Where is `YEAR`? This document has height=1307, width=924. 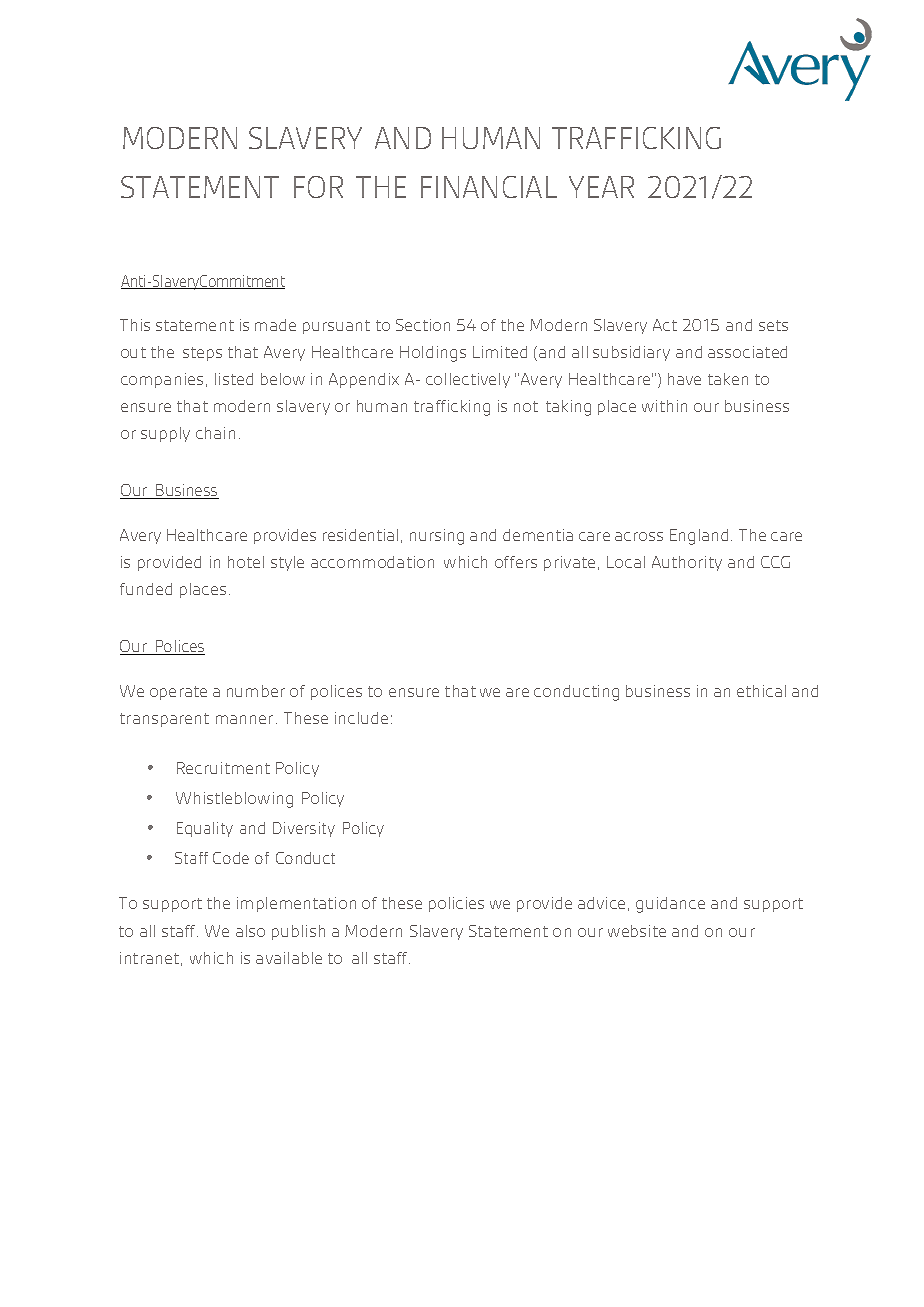 YEAR is located at coordinates (601, 187).
